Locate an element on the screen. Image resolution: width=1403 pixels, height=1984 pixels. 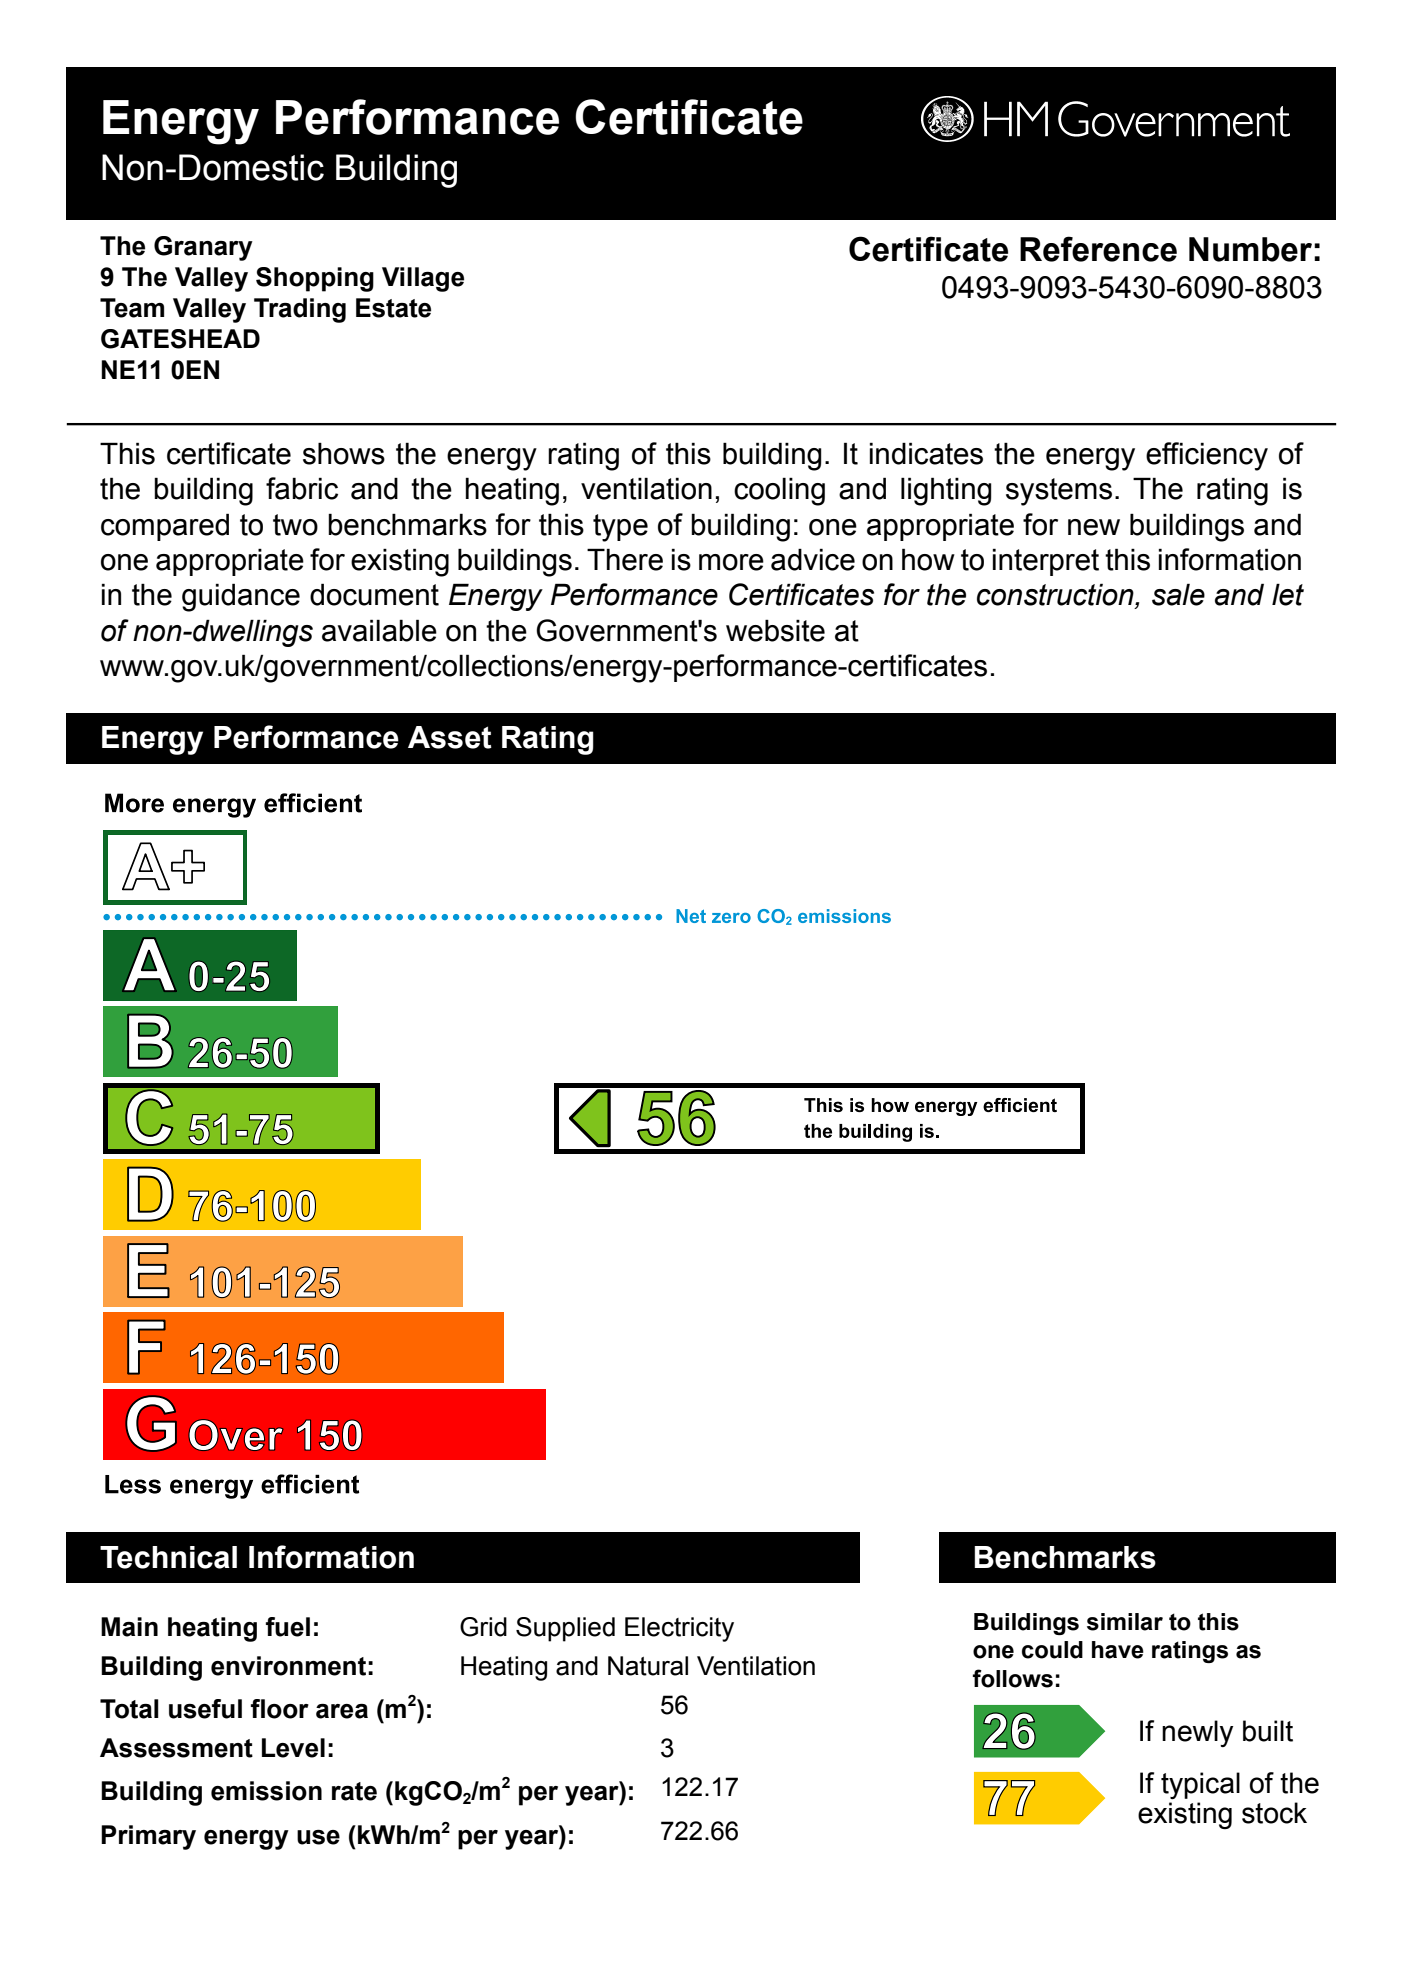
guidance is located at coordinates (241, 597).
